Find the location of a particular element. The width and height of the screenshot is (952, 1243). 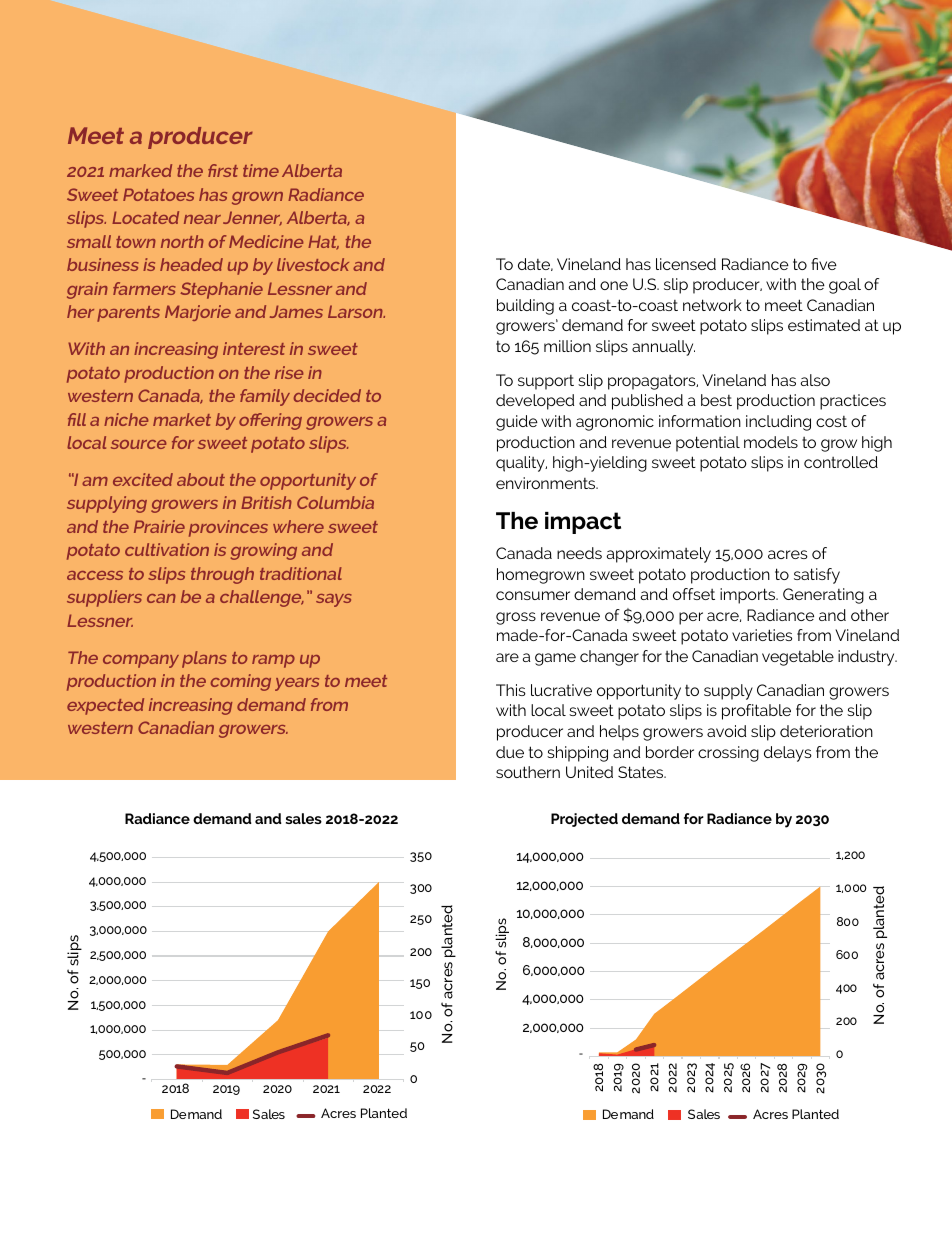

licensed is located at coordinates (686, 264).
